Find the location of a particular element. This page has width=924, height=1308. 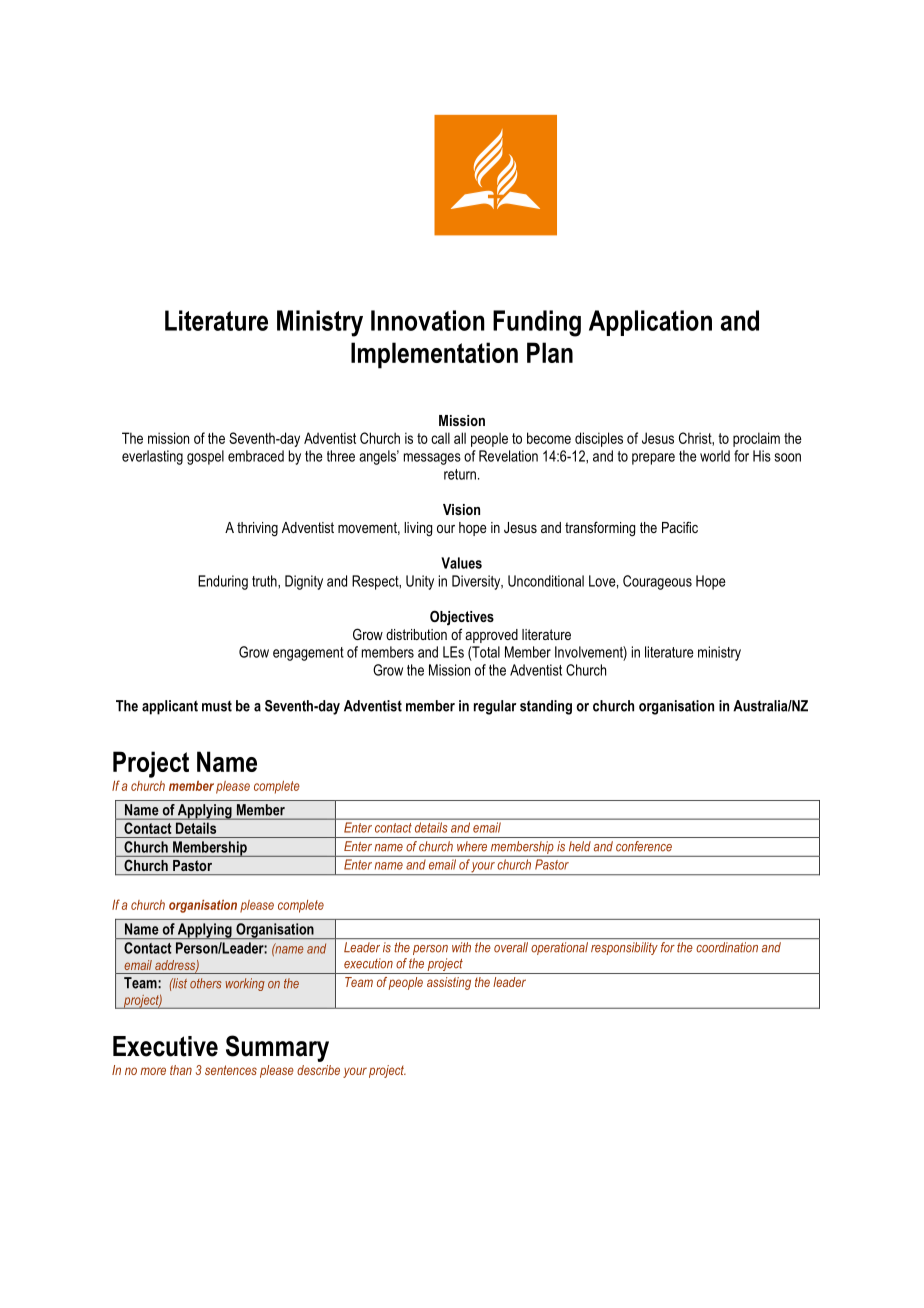

conference is located at coordinates (644, 846).
